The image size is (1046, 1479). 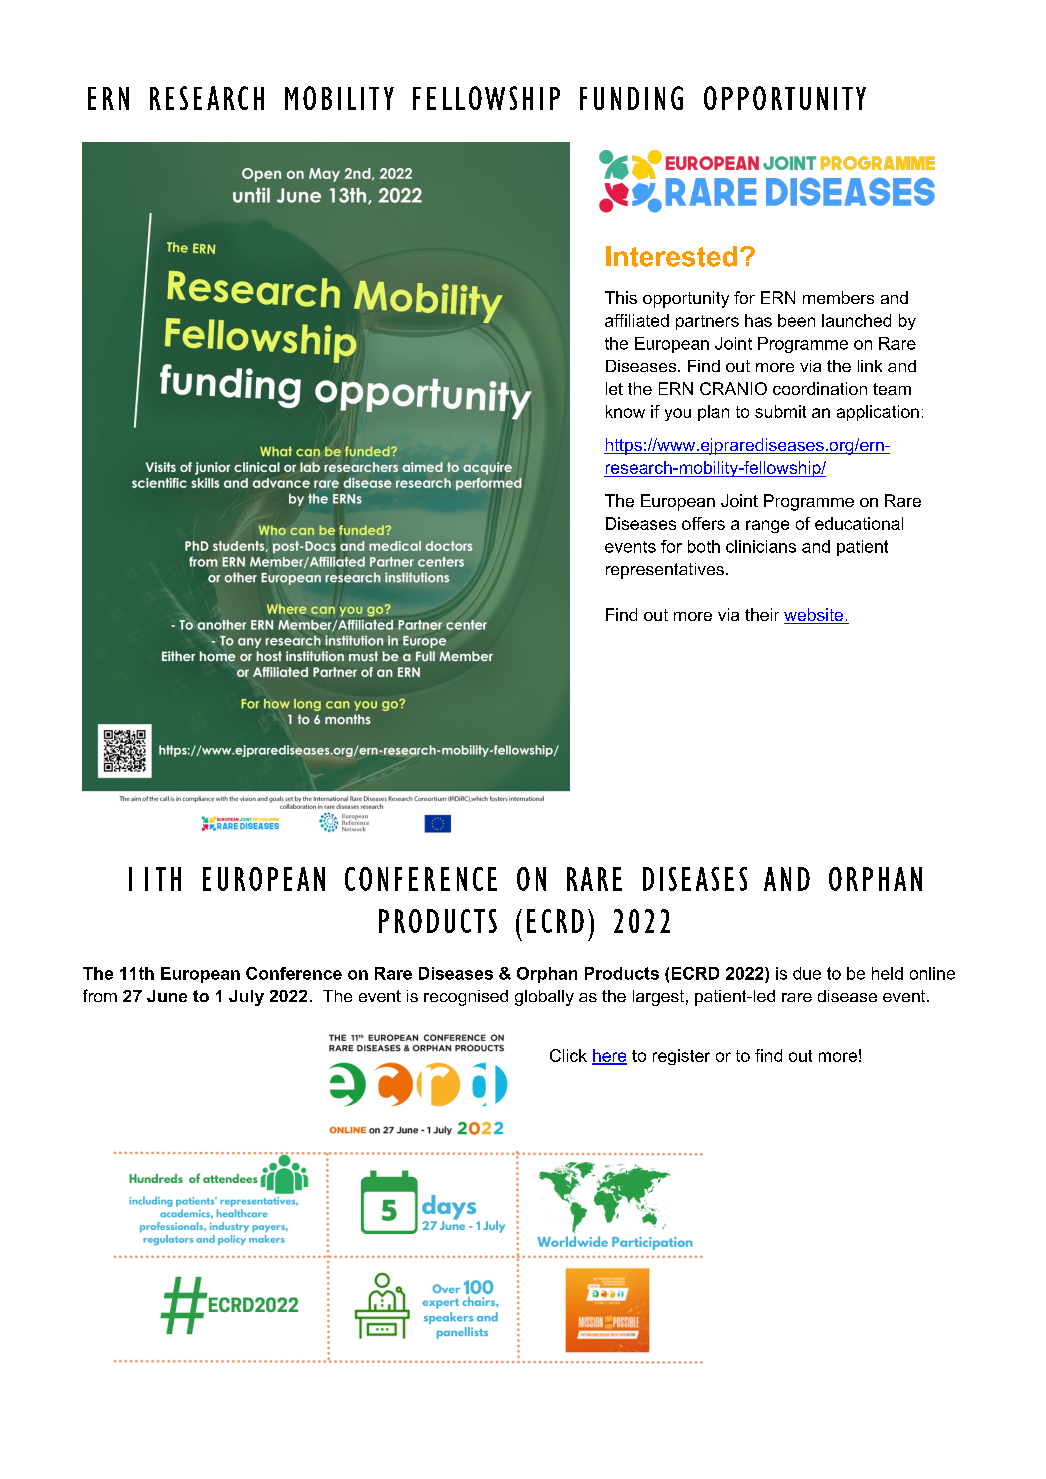 What do you see at coordinates (704, 546) in the screenshot?
I see `both` at bounding box center [704, 546].
